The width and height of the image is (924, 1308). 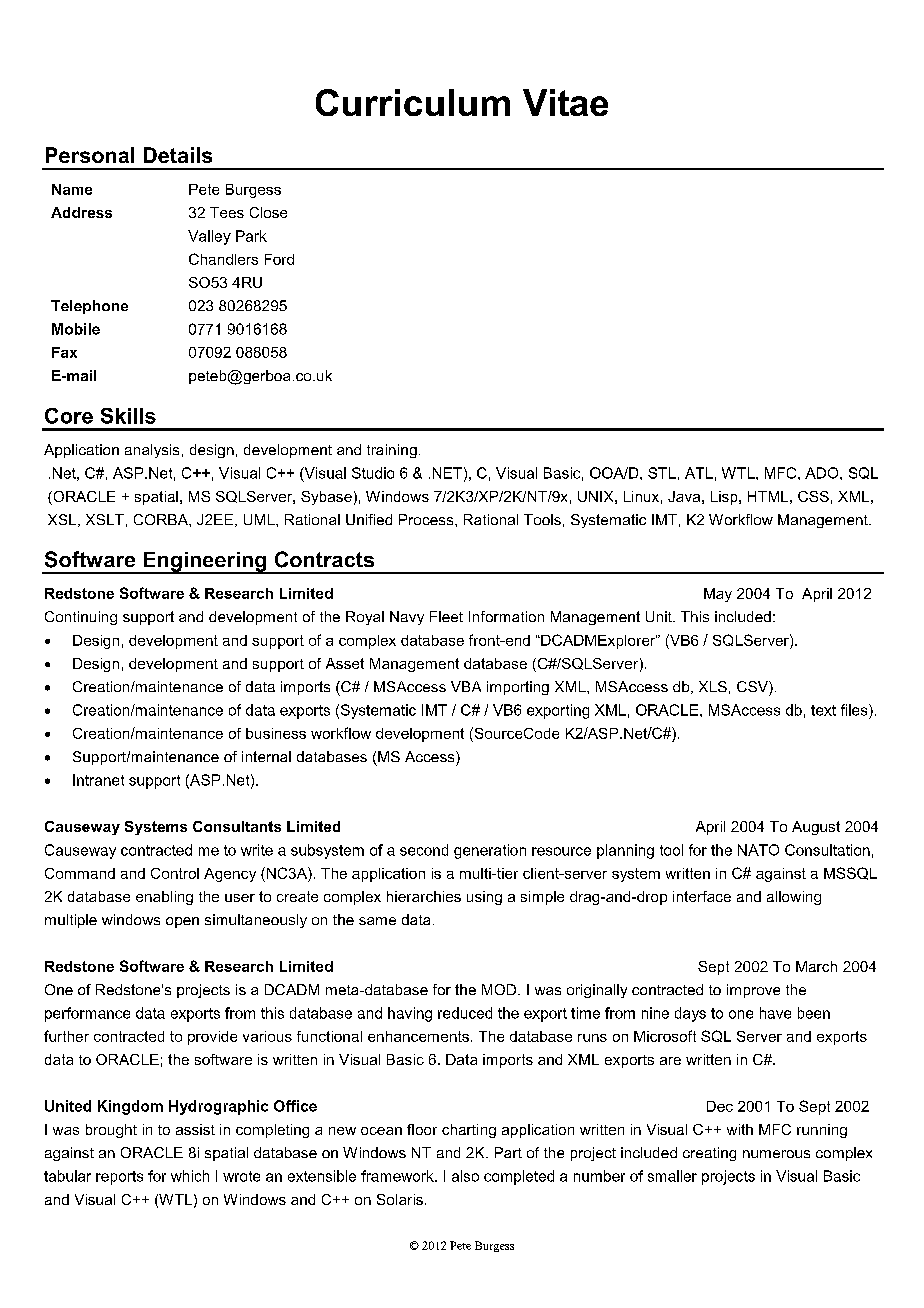 I want to click on also, so click(x=465, y=1176).
